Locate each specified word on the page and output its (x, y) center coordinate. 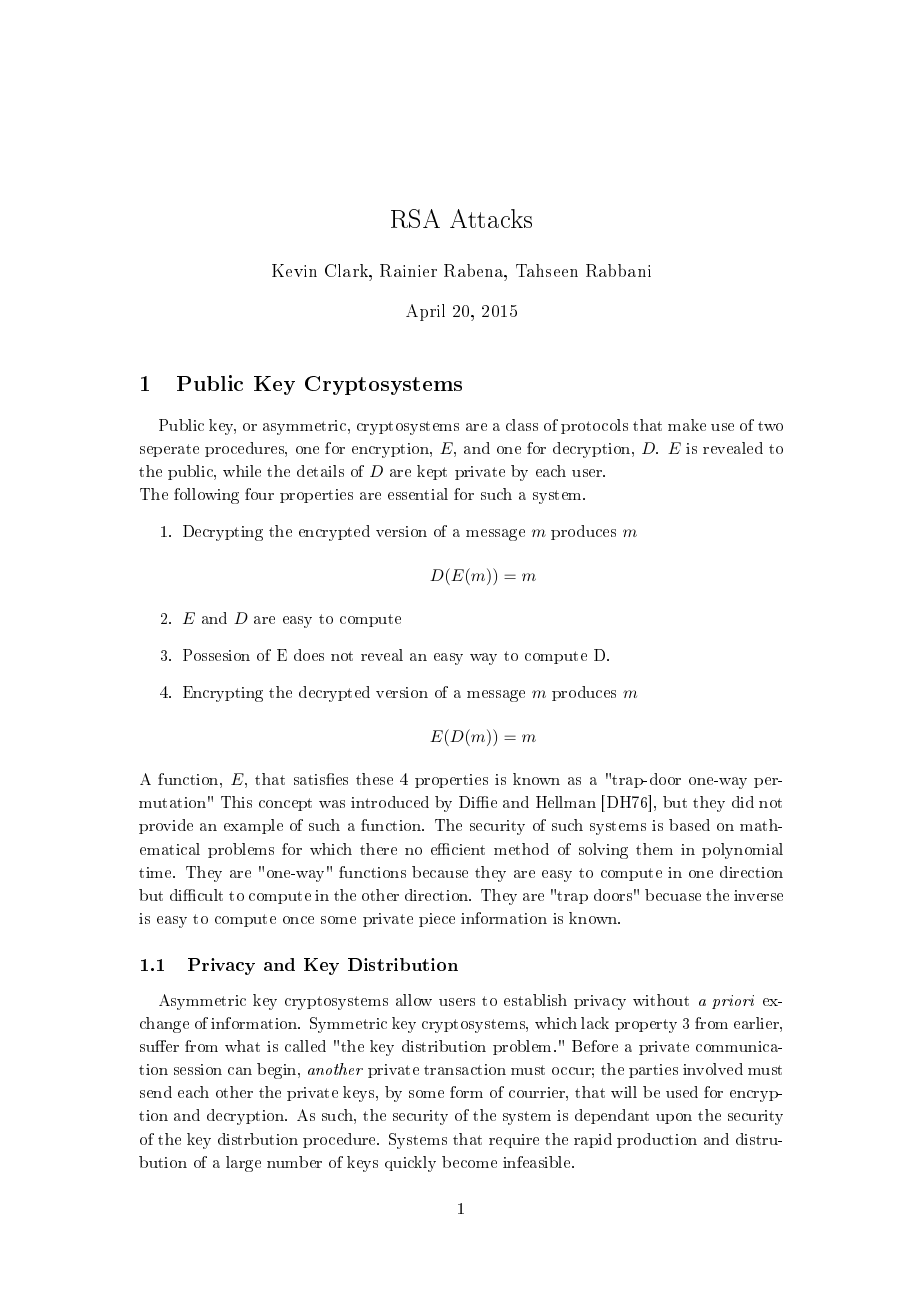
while (242, 471)
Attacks (491, 218)
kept (432, 472)
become (469, 1162)
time (156, 872)
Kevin (294, 270)
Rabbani (618, 270)
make (687, 425)
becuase (673, 895)
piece (437, 920)
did (743, 802)
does (309, 655)
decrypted (334, 694)
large (243, 1164)
